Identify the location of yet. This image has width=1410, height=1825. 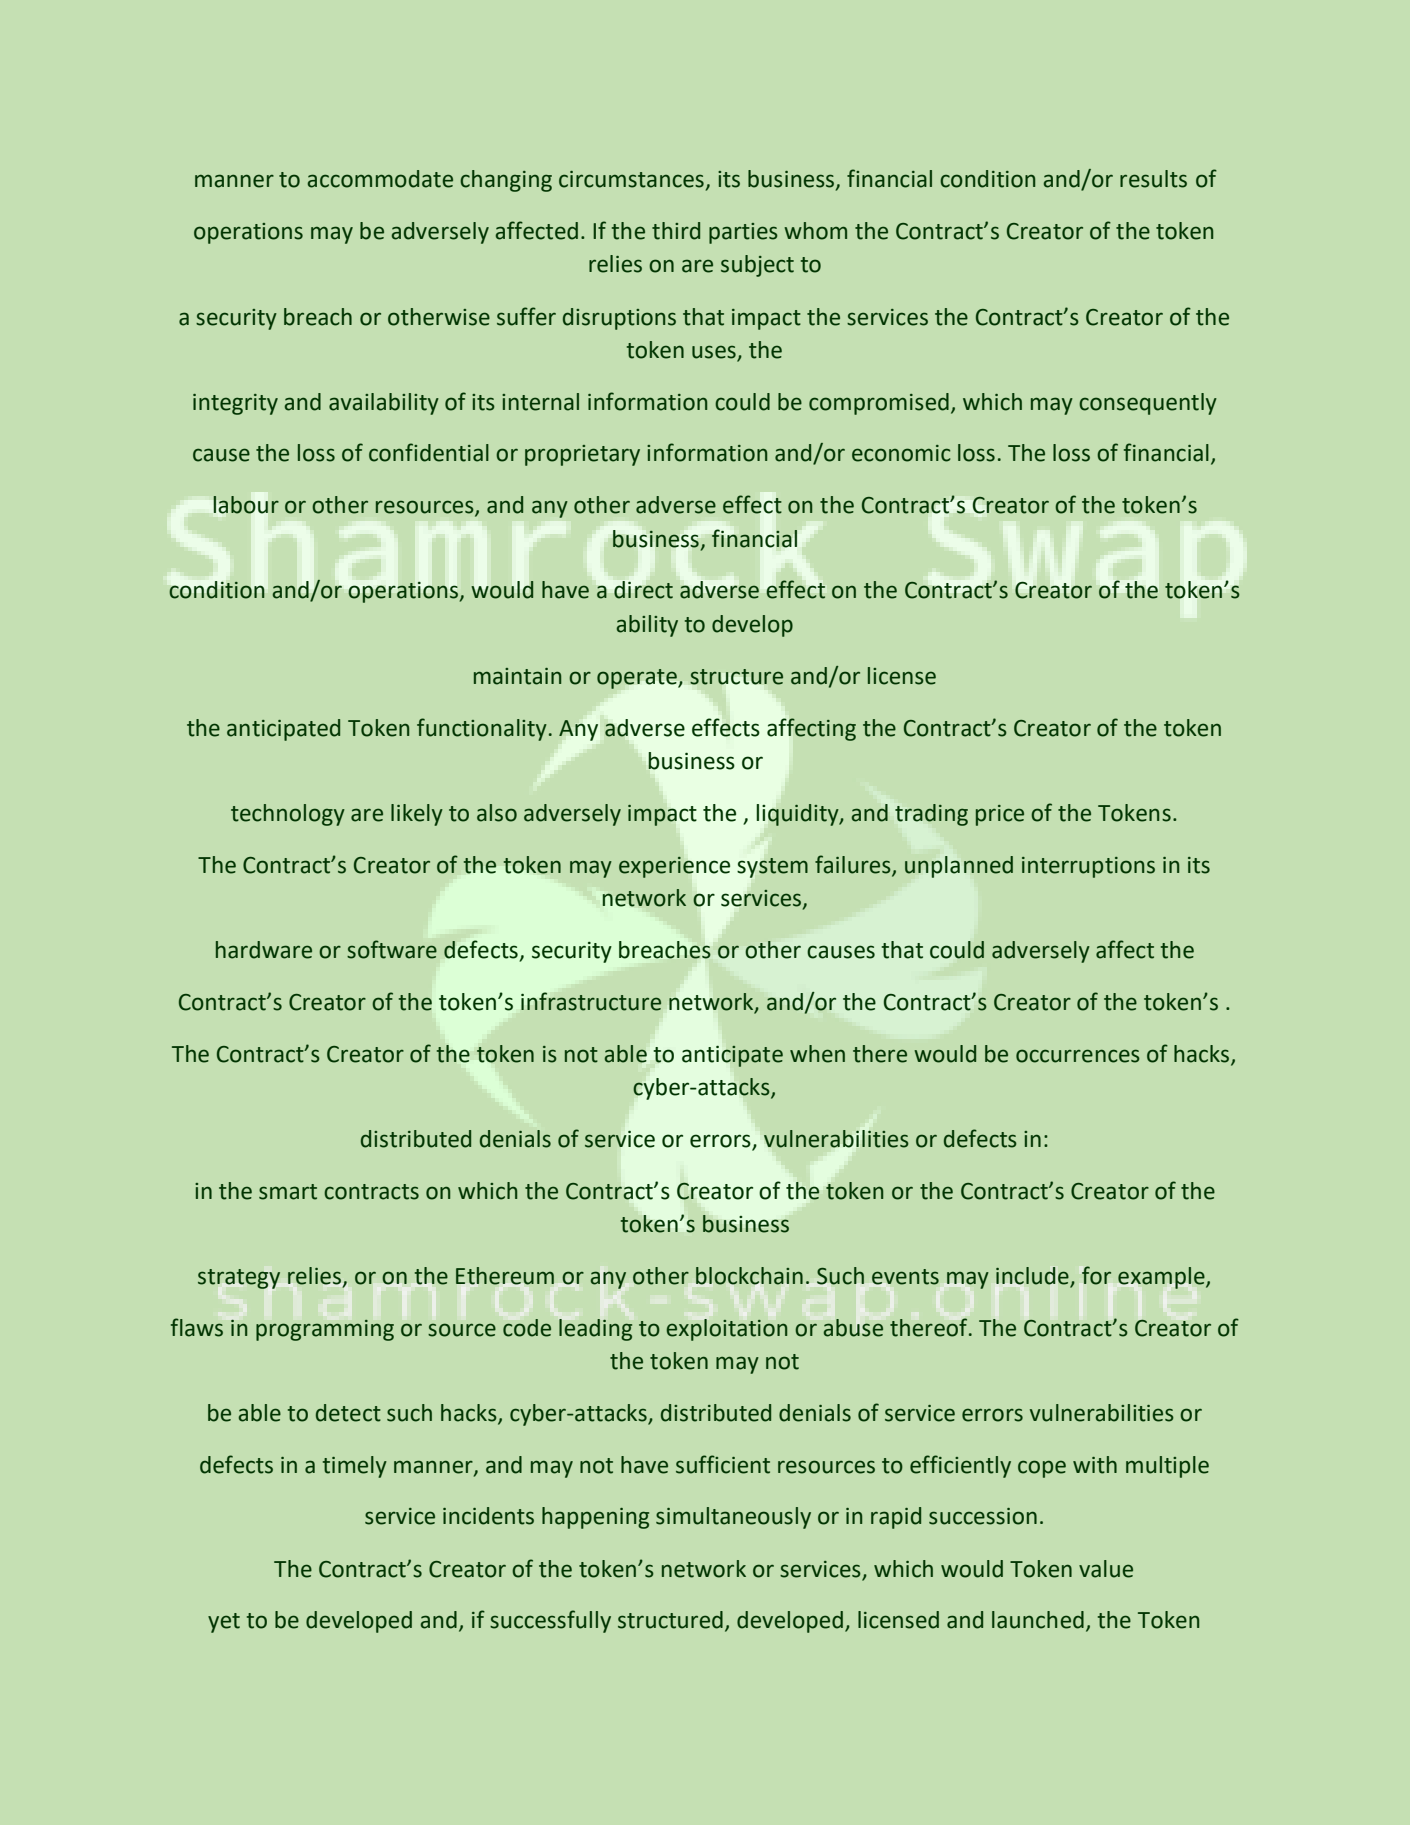
(224, 1623).
